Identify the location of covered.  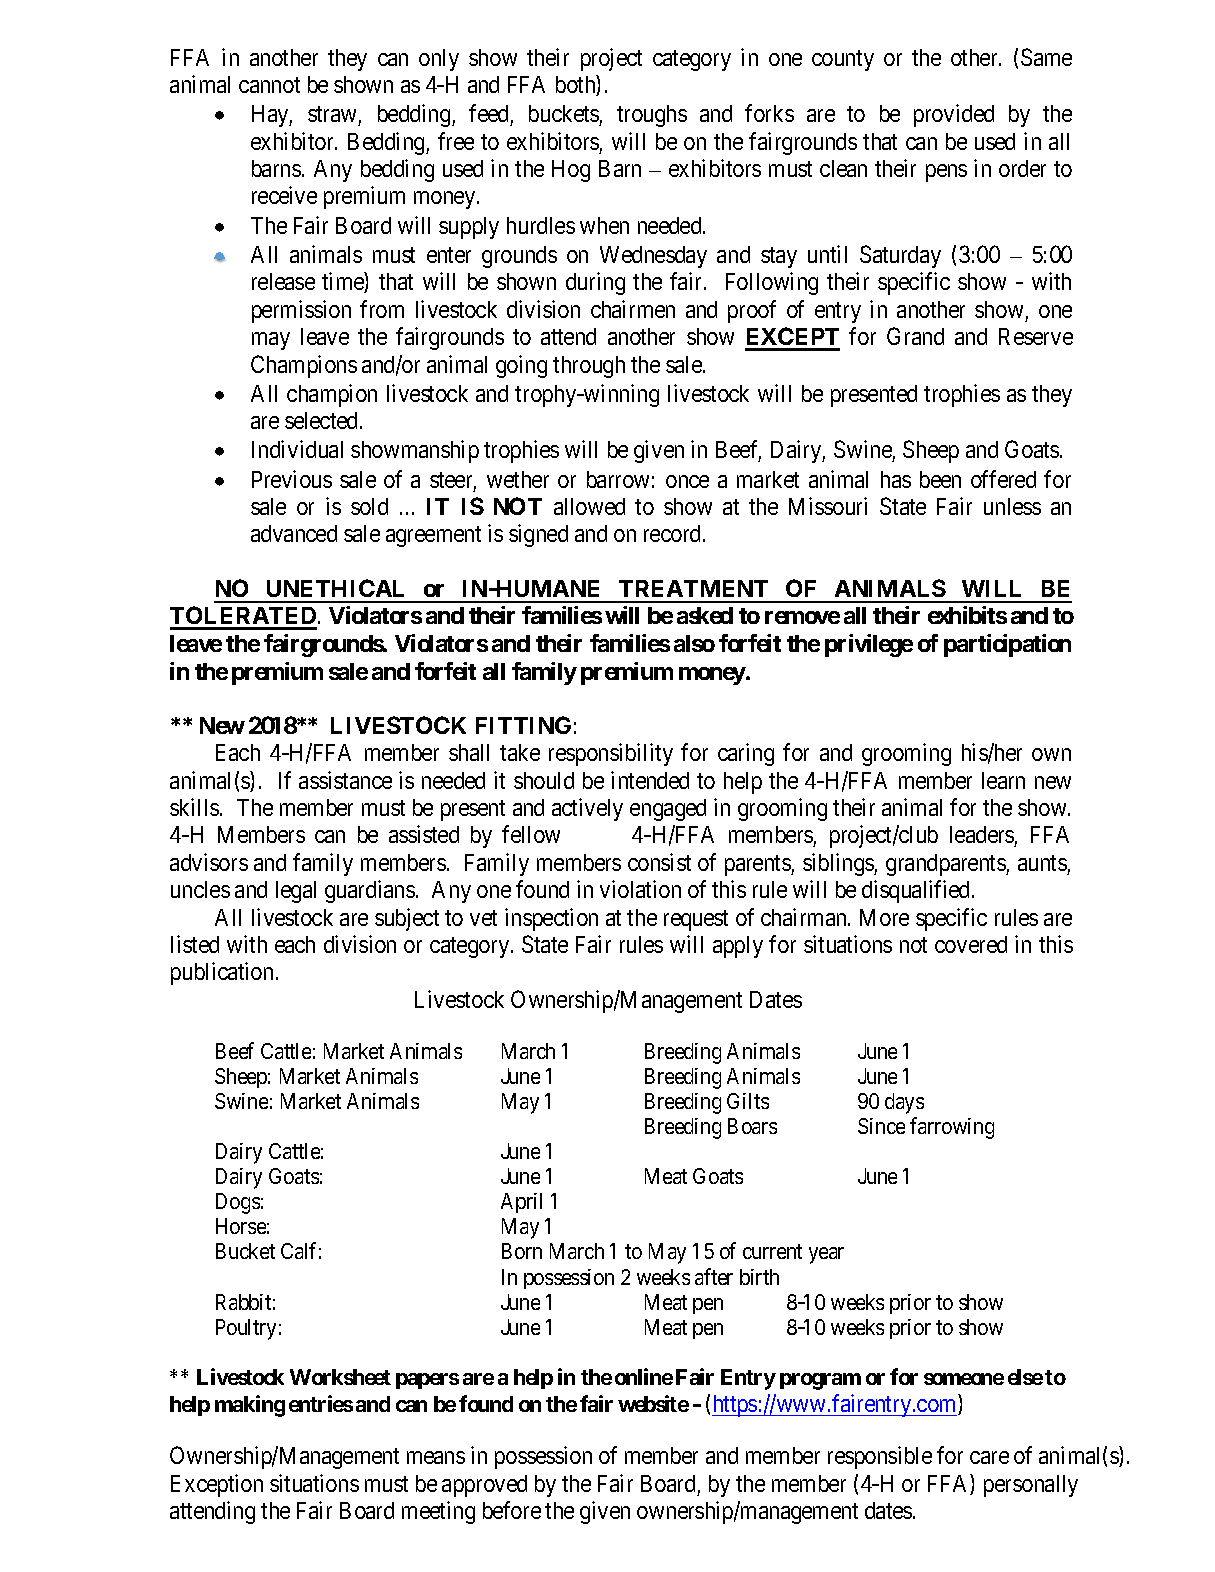
(971, 944).
